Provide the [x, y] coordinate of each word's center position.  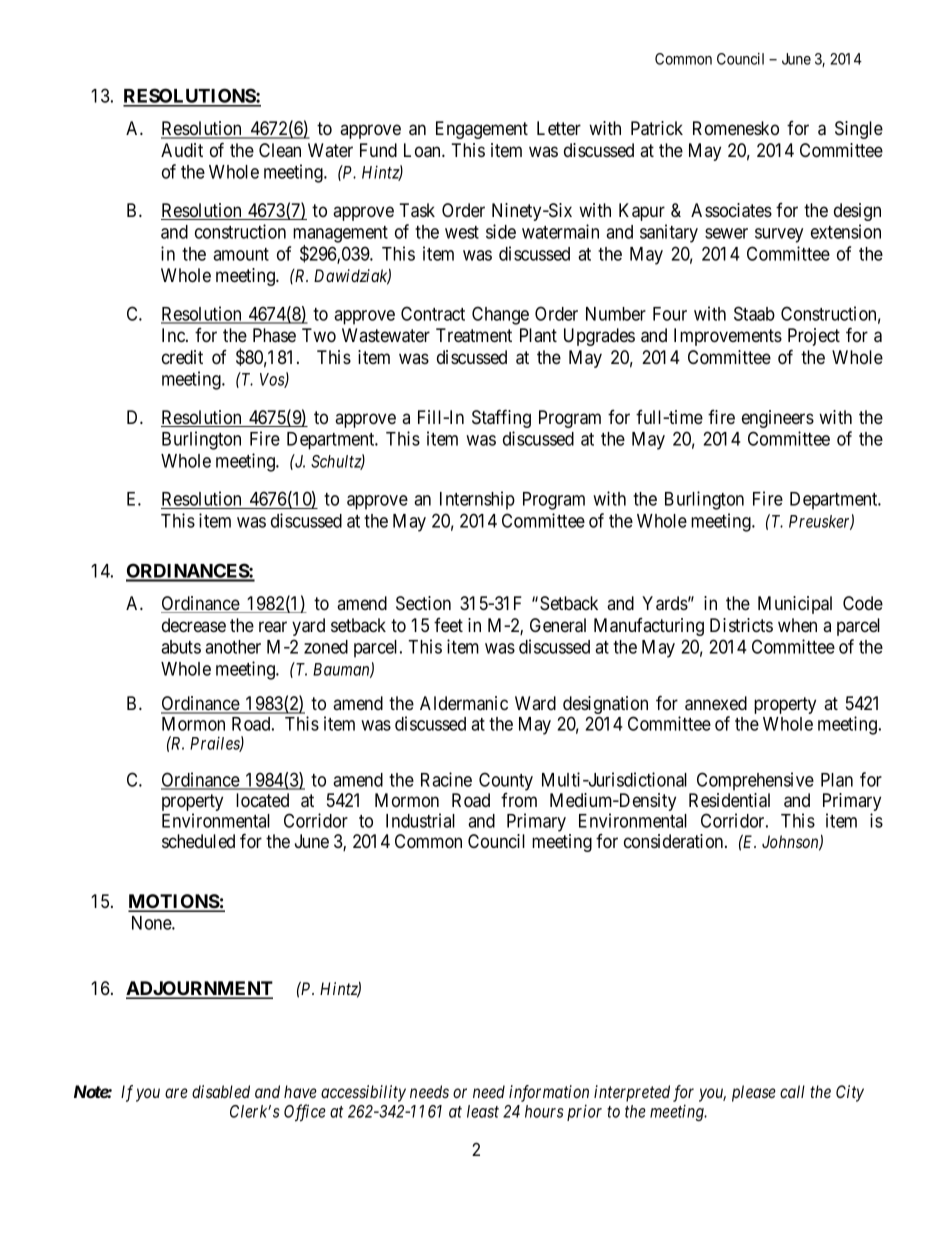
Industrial [420, 820]
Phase [274, 335]
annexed [716, 703]
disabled [221, 1091]
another [233, 647]
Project [814, 337]
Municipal [795, 605]
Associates [731, 210]
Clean [280, 150]
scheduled [198, 841]
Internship [477, 500]
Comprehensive [755, 781]
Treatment [474, 335]
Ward [535, 703]
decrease [194, 625]
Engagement [482, 130]
